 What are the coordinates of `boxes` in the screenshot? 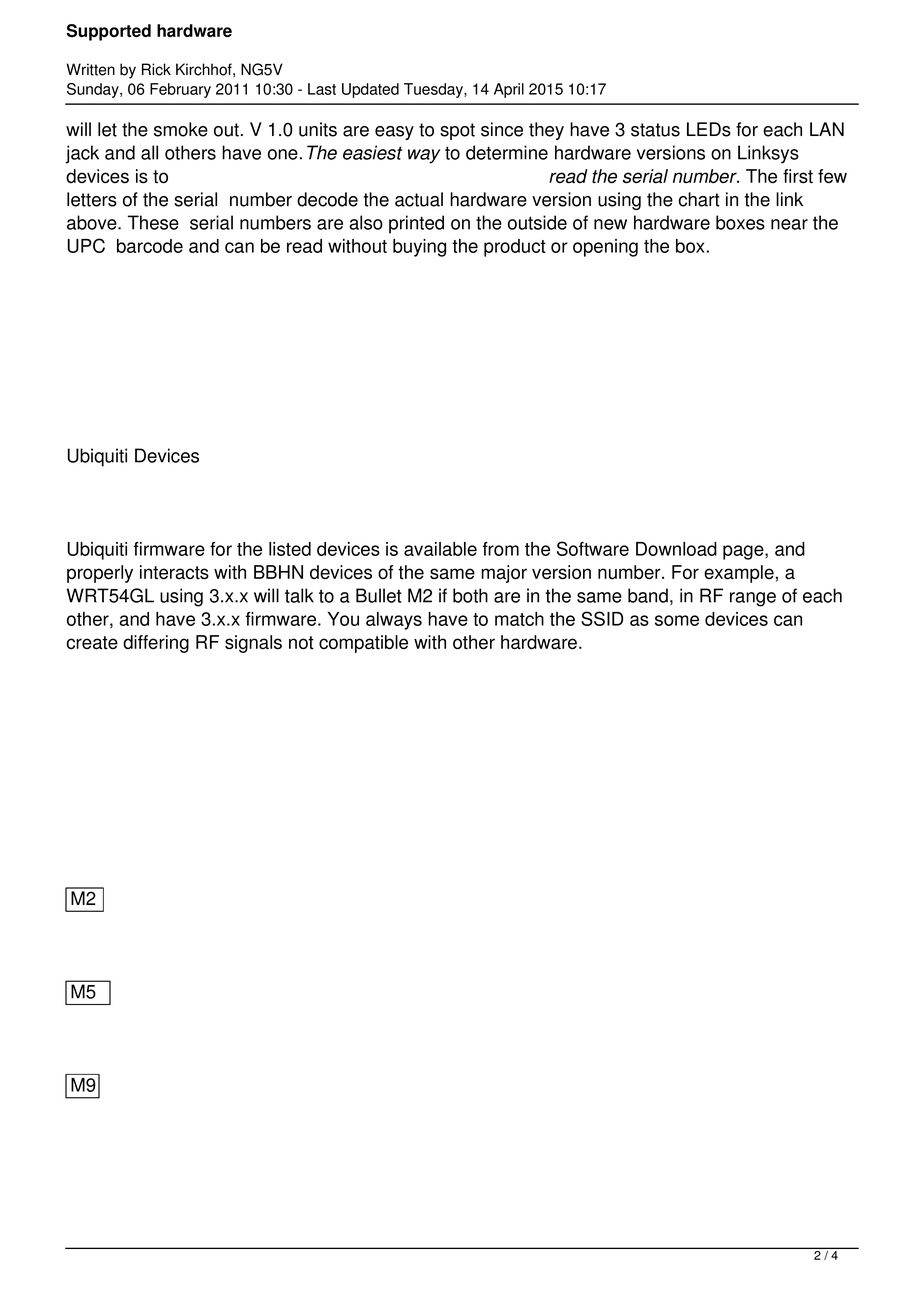 It's located at (740, 222).
